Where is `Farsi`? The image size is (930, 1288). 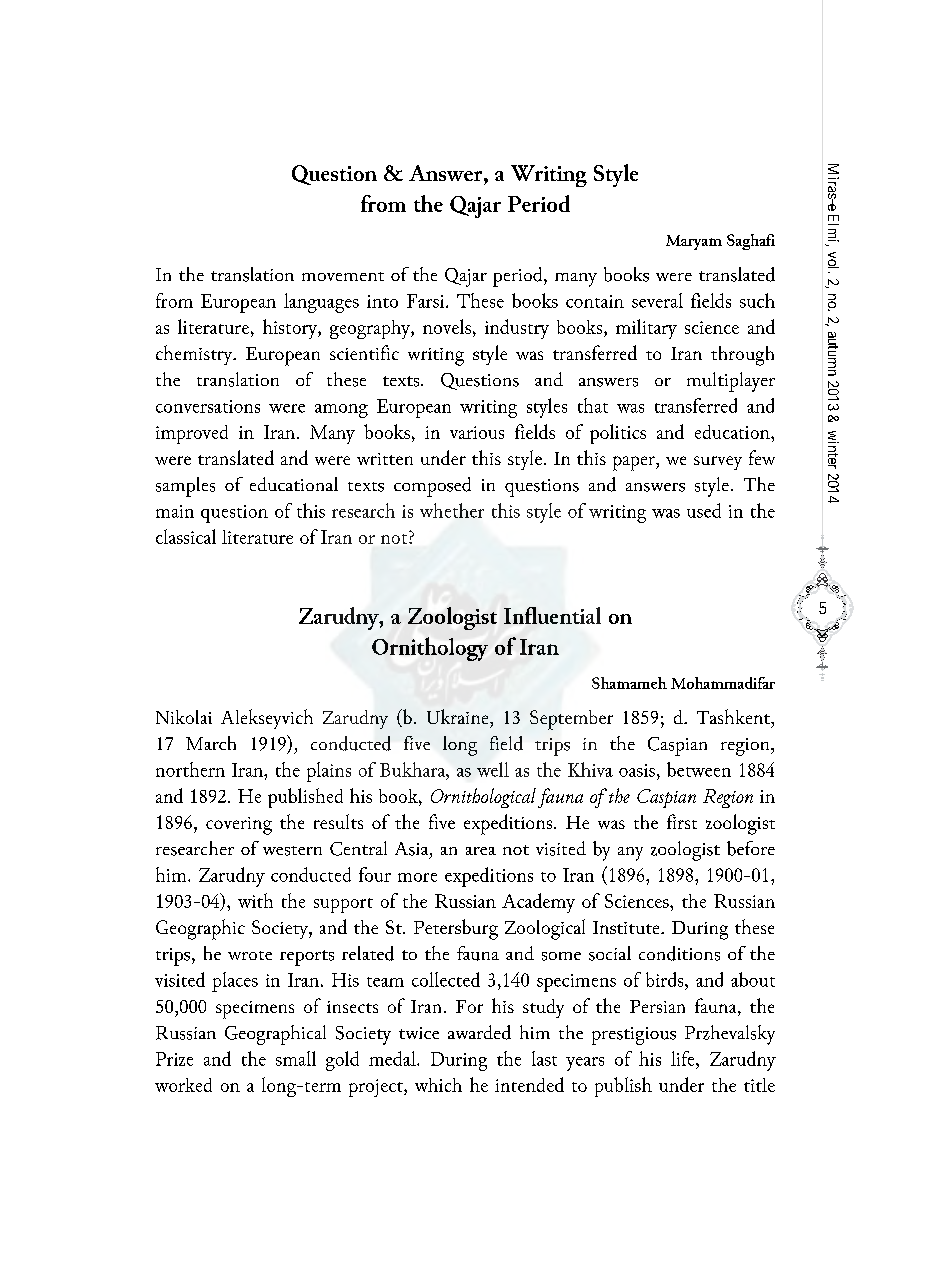 Farsi is located at coordinates (427, 301).
